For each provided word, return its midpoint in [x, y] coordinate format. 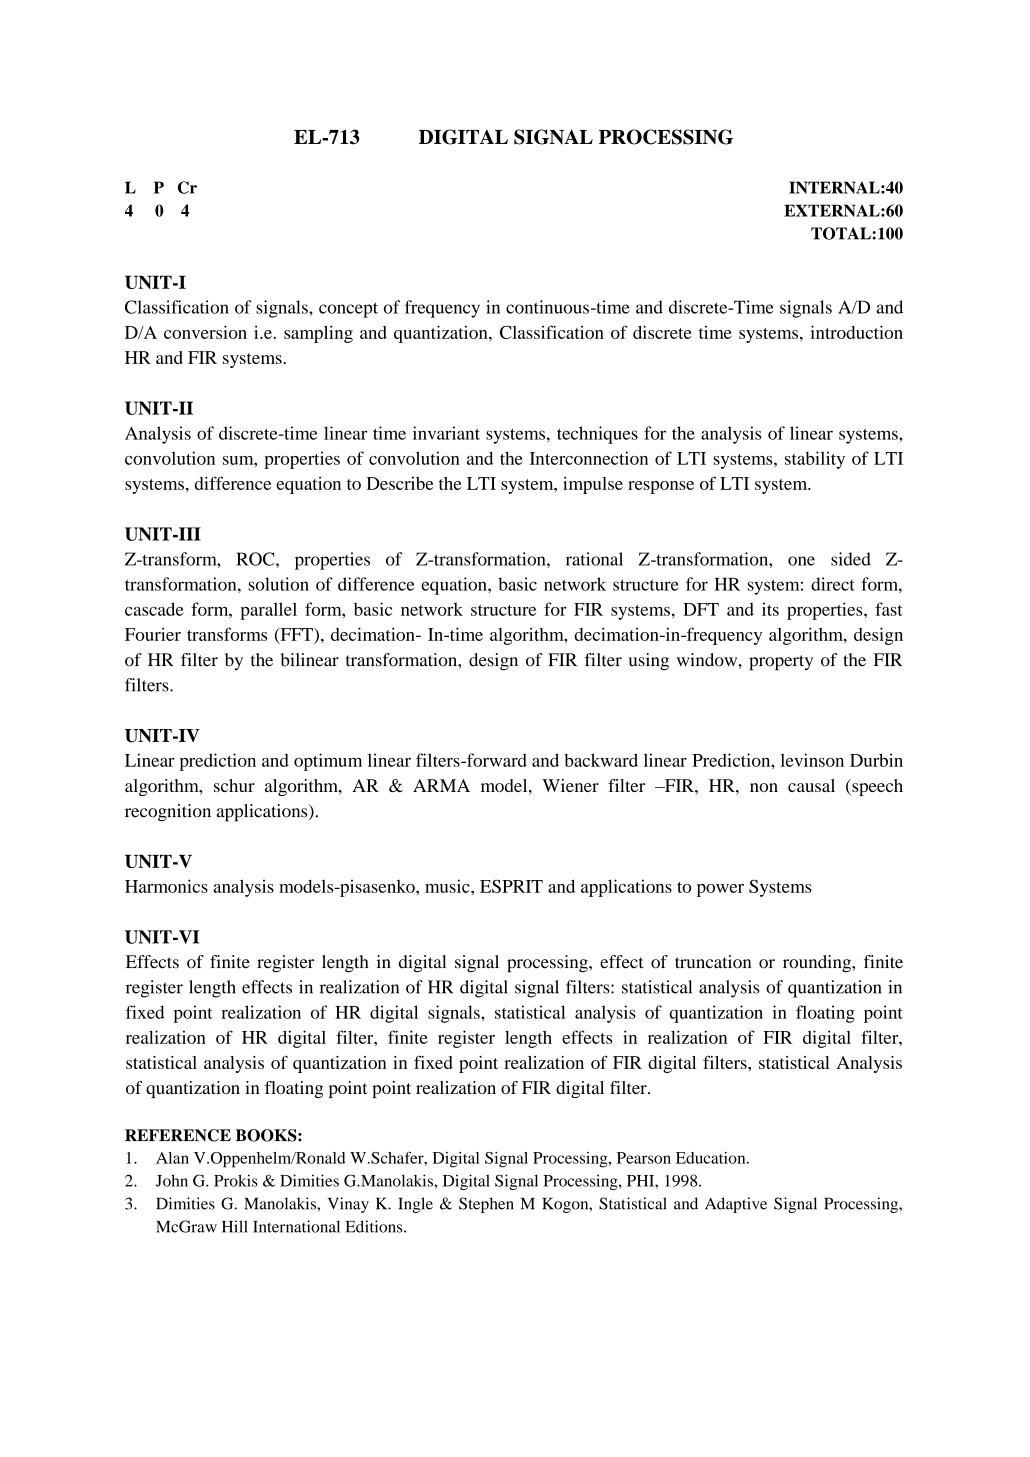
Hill [235, 1226]
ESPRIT [511, 886]
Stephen [486, 1205]
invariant [446, 433]
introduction [856, 332]
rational [594, 559]
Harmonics [166, 886]
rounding [818, 964]
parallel [268, 611]
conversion [205, 332]
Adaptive [736, 1205]
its [770, 609]
